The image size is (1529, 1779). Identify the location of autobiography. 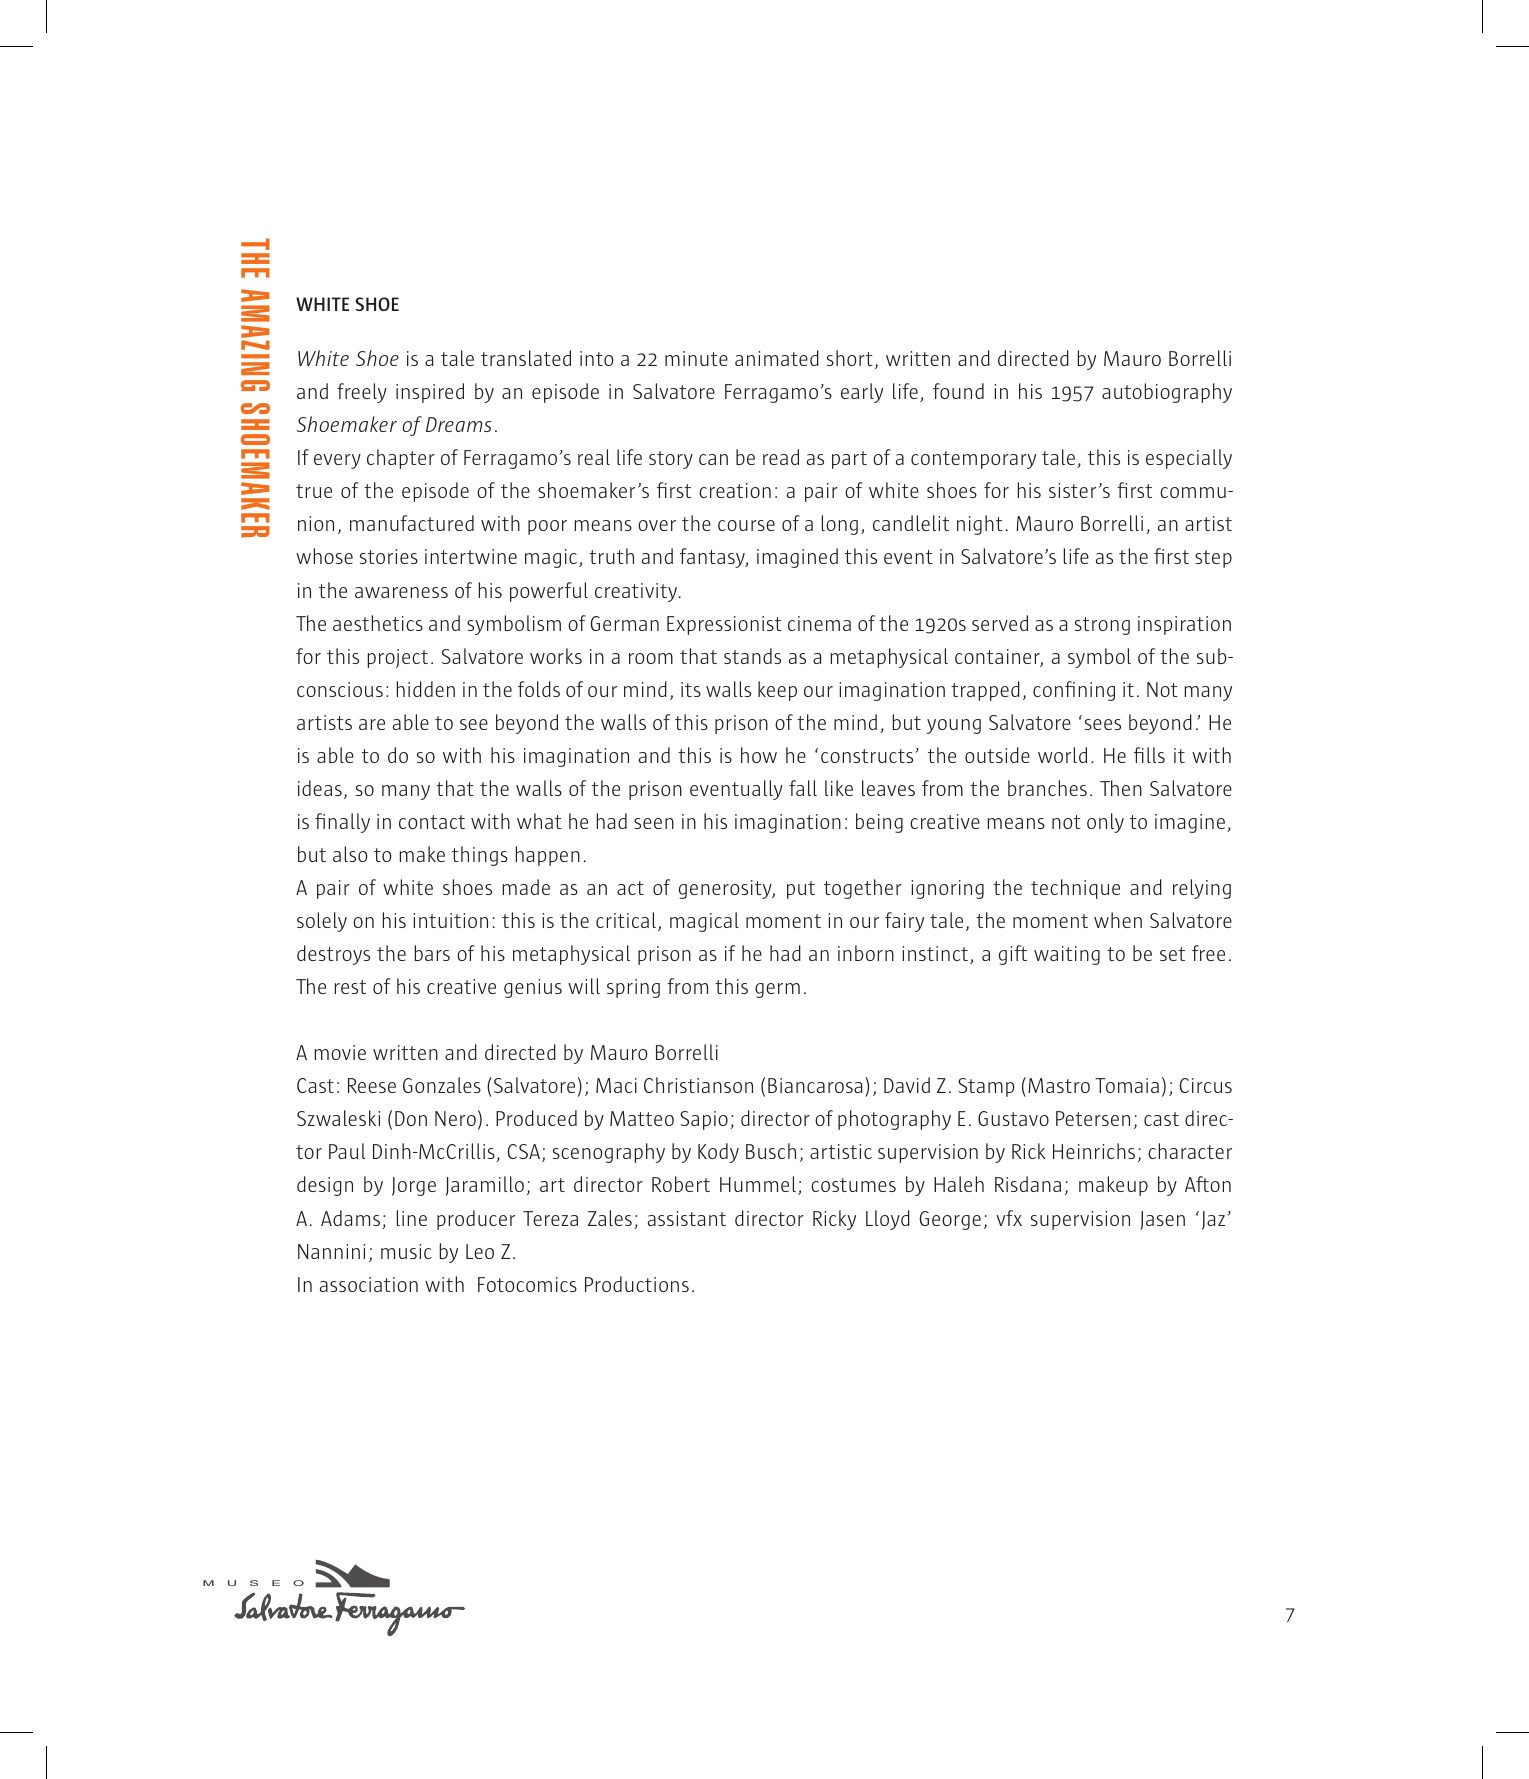
(1167, 393).
